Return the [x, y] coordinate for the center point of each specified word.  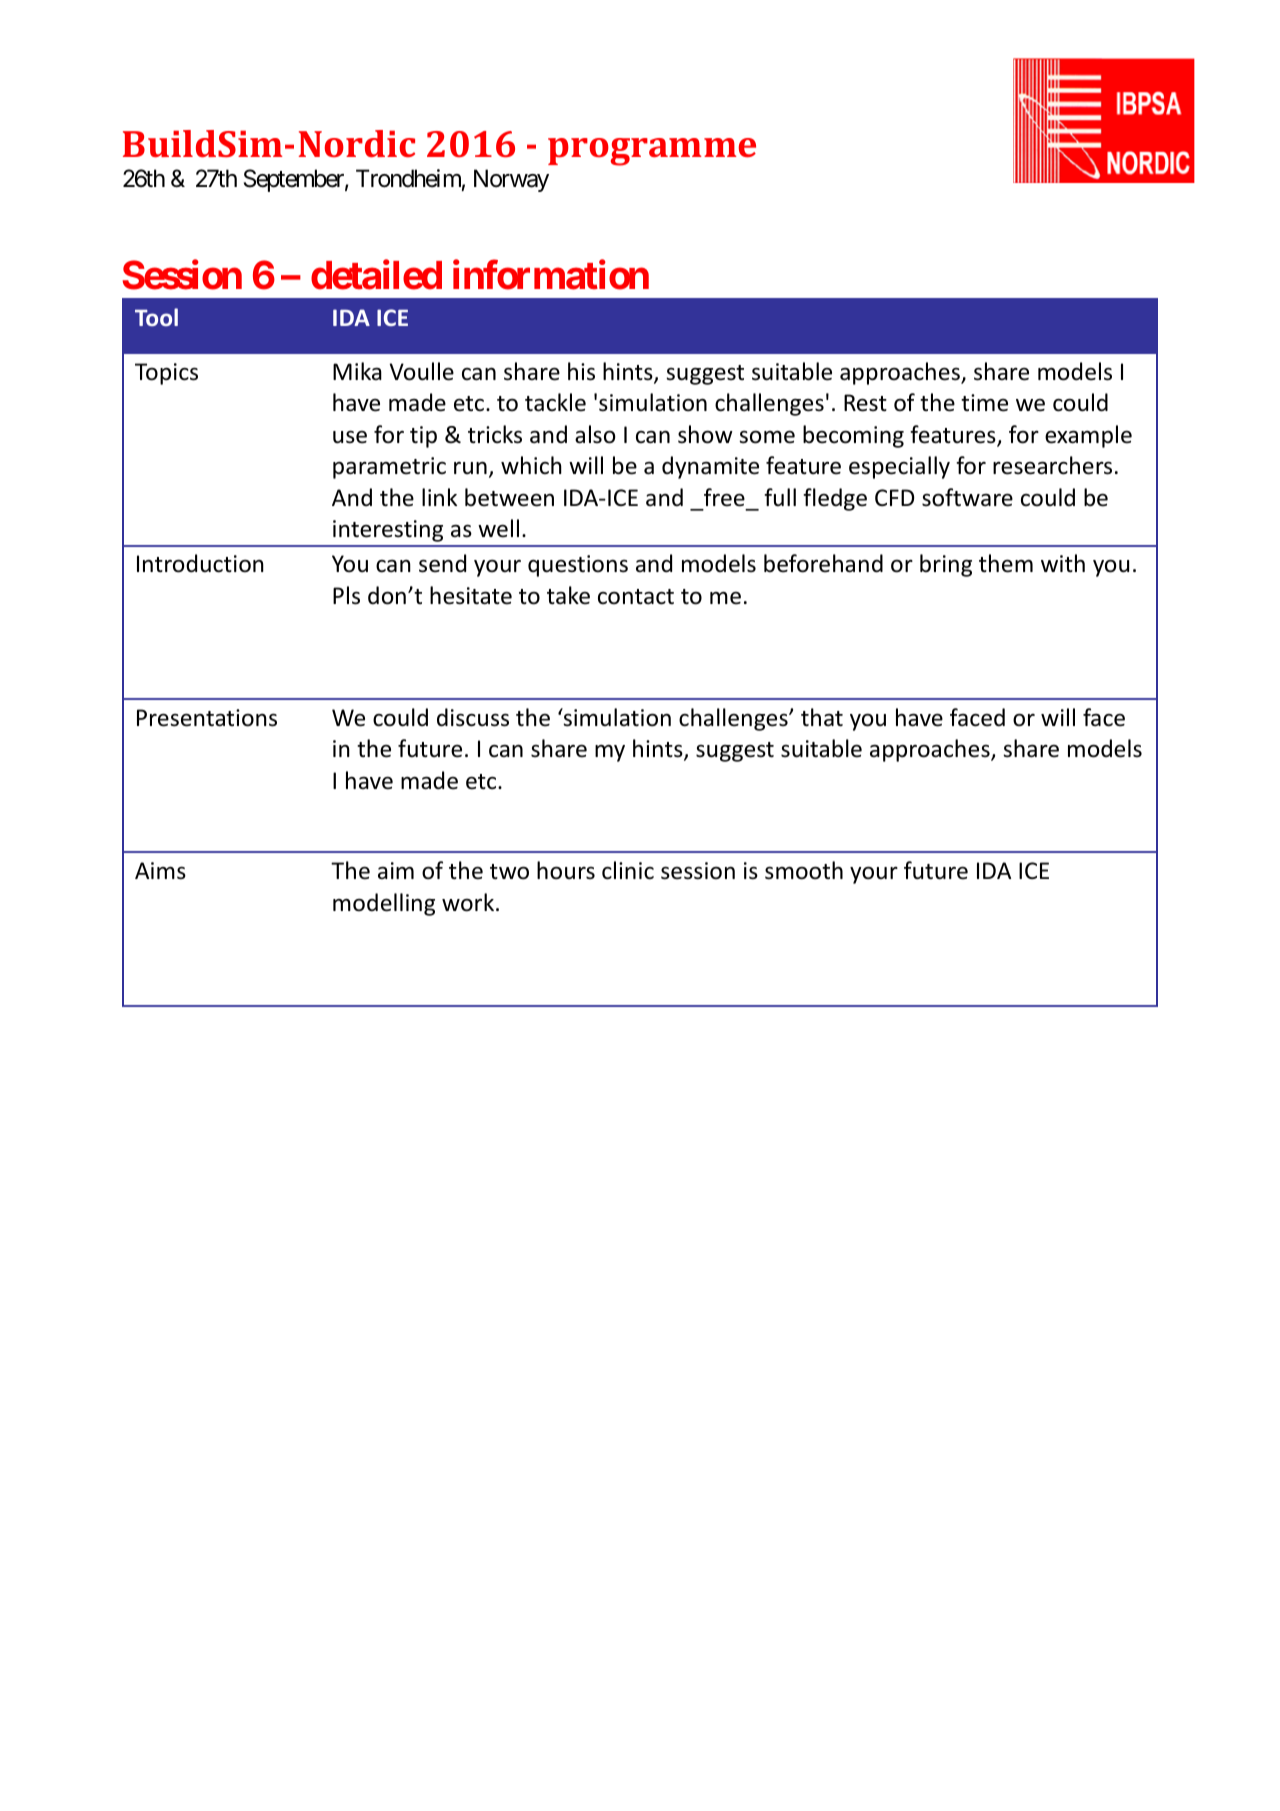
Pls [346, 595]
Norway [511, 180]
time [984, 403]
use [350, 437]
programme [652, 152]
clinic [628, 870]
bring [946, 565]
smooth [804, 870]
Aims [160, 871]
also [595, 434]
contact [636, 597]
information [551, 275]
